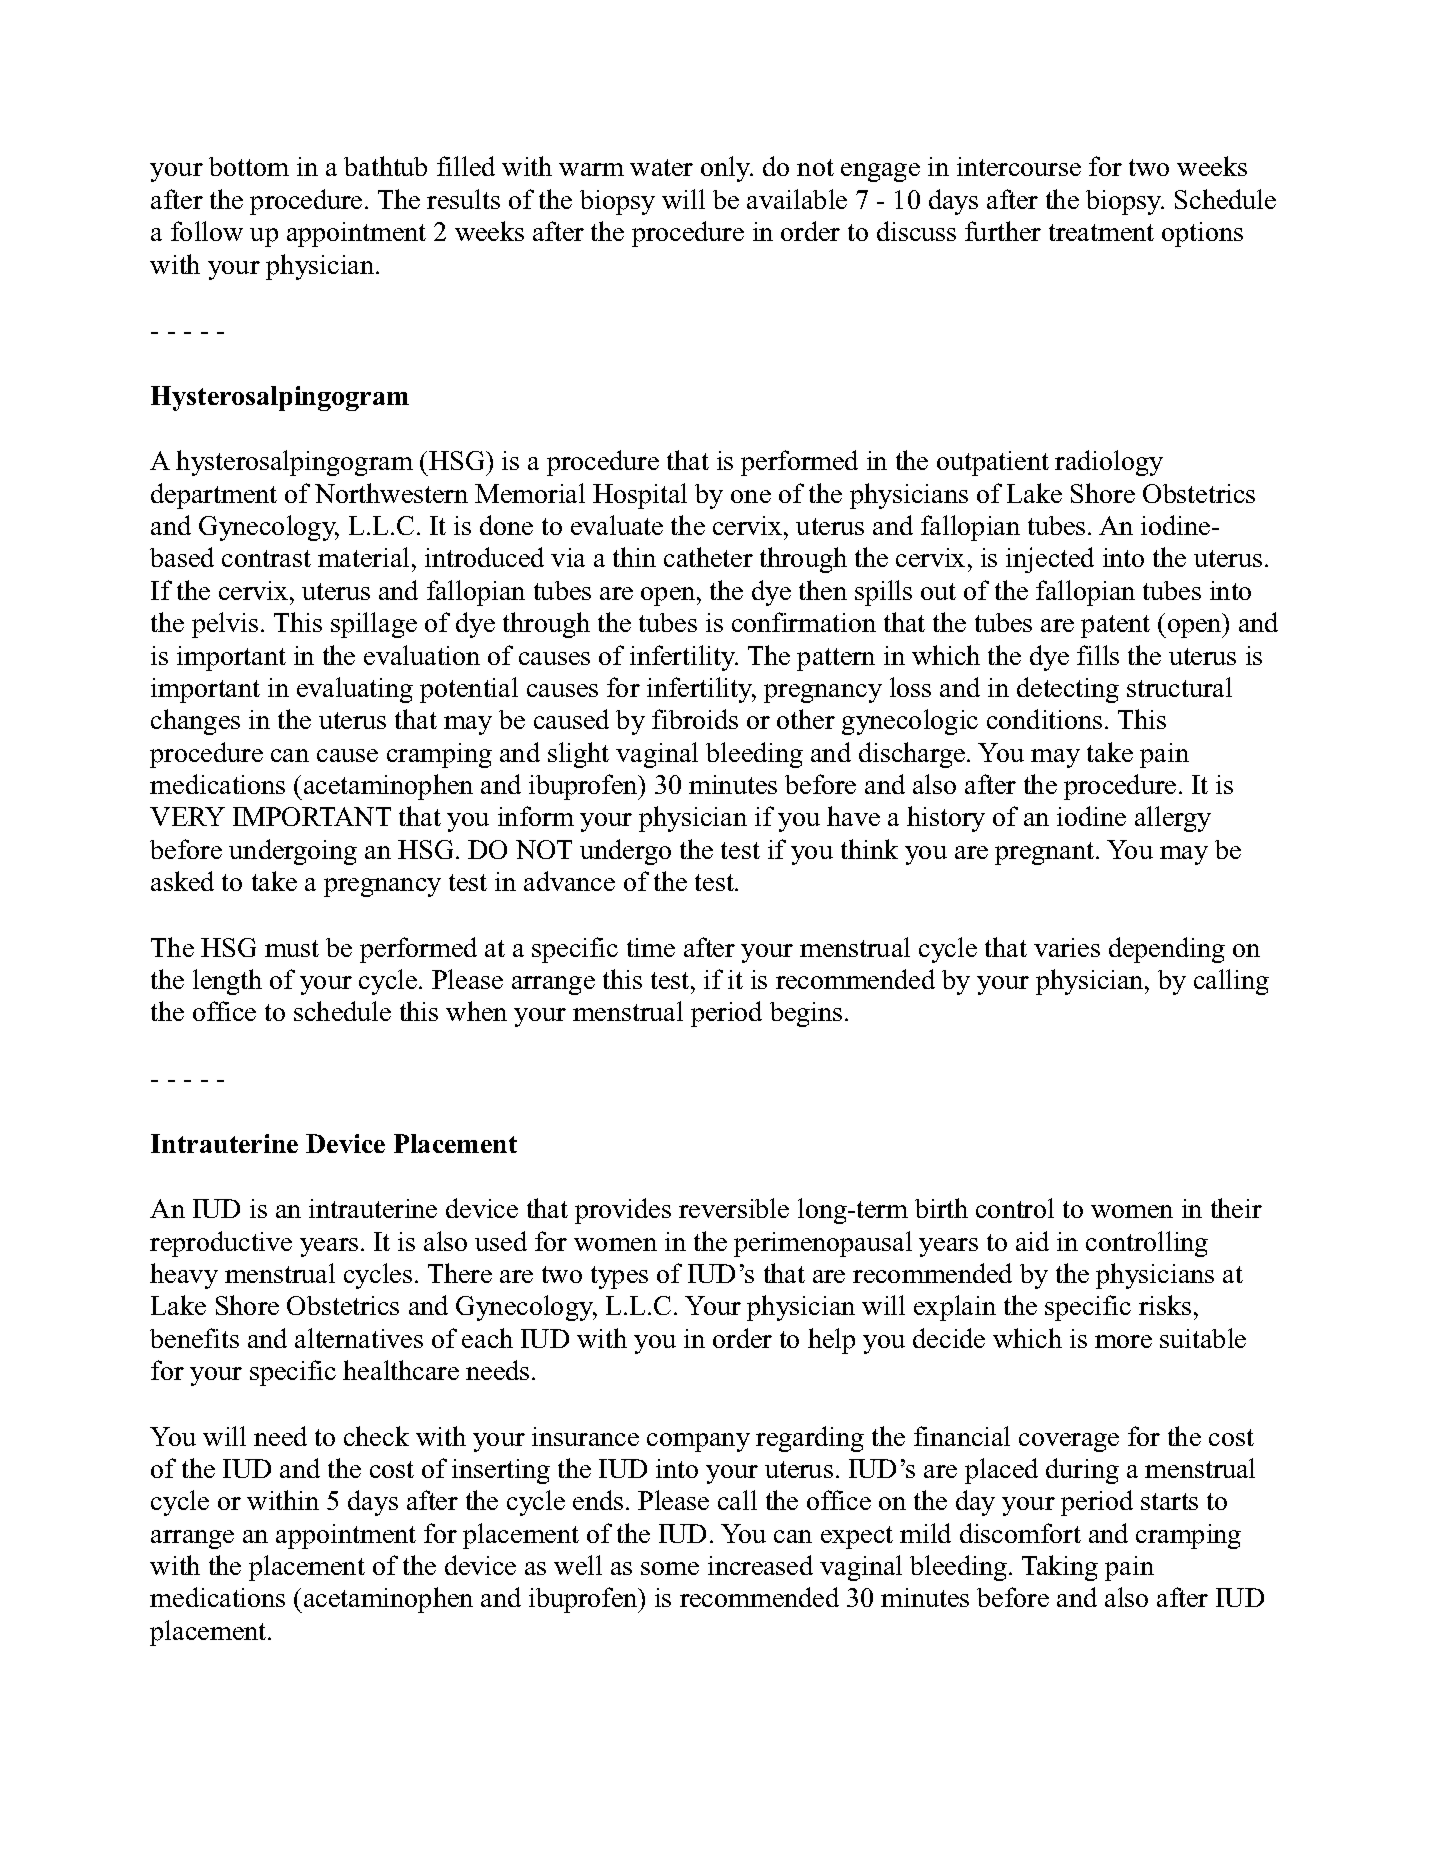  I want to click on begins, so click(806, 1014).
